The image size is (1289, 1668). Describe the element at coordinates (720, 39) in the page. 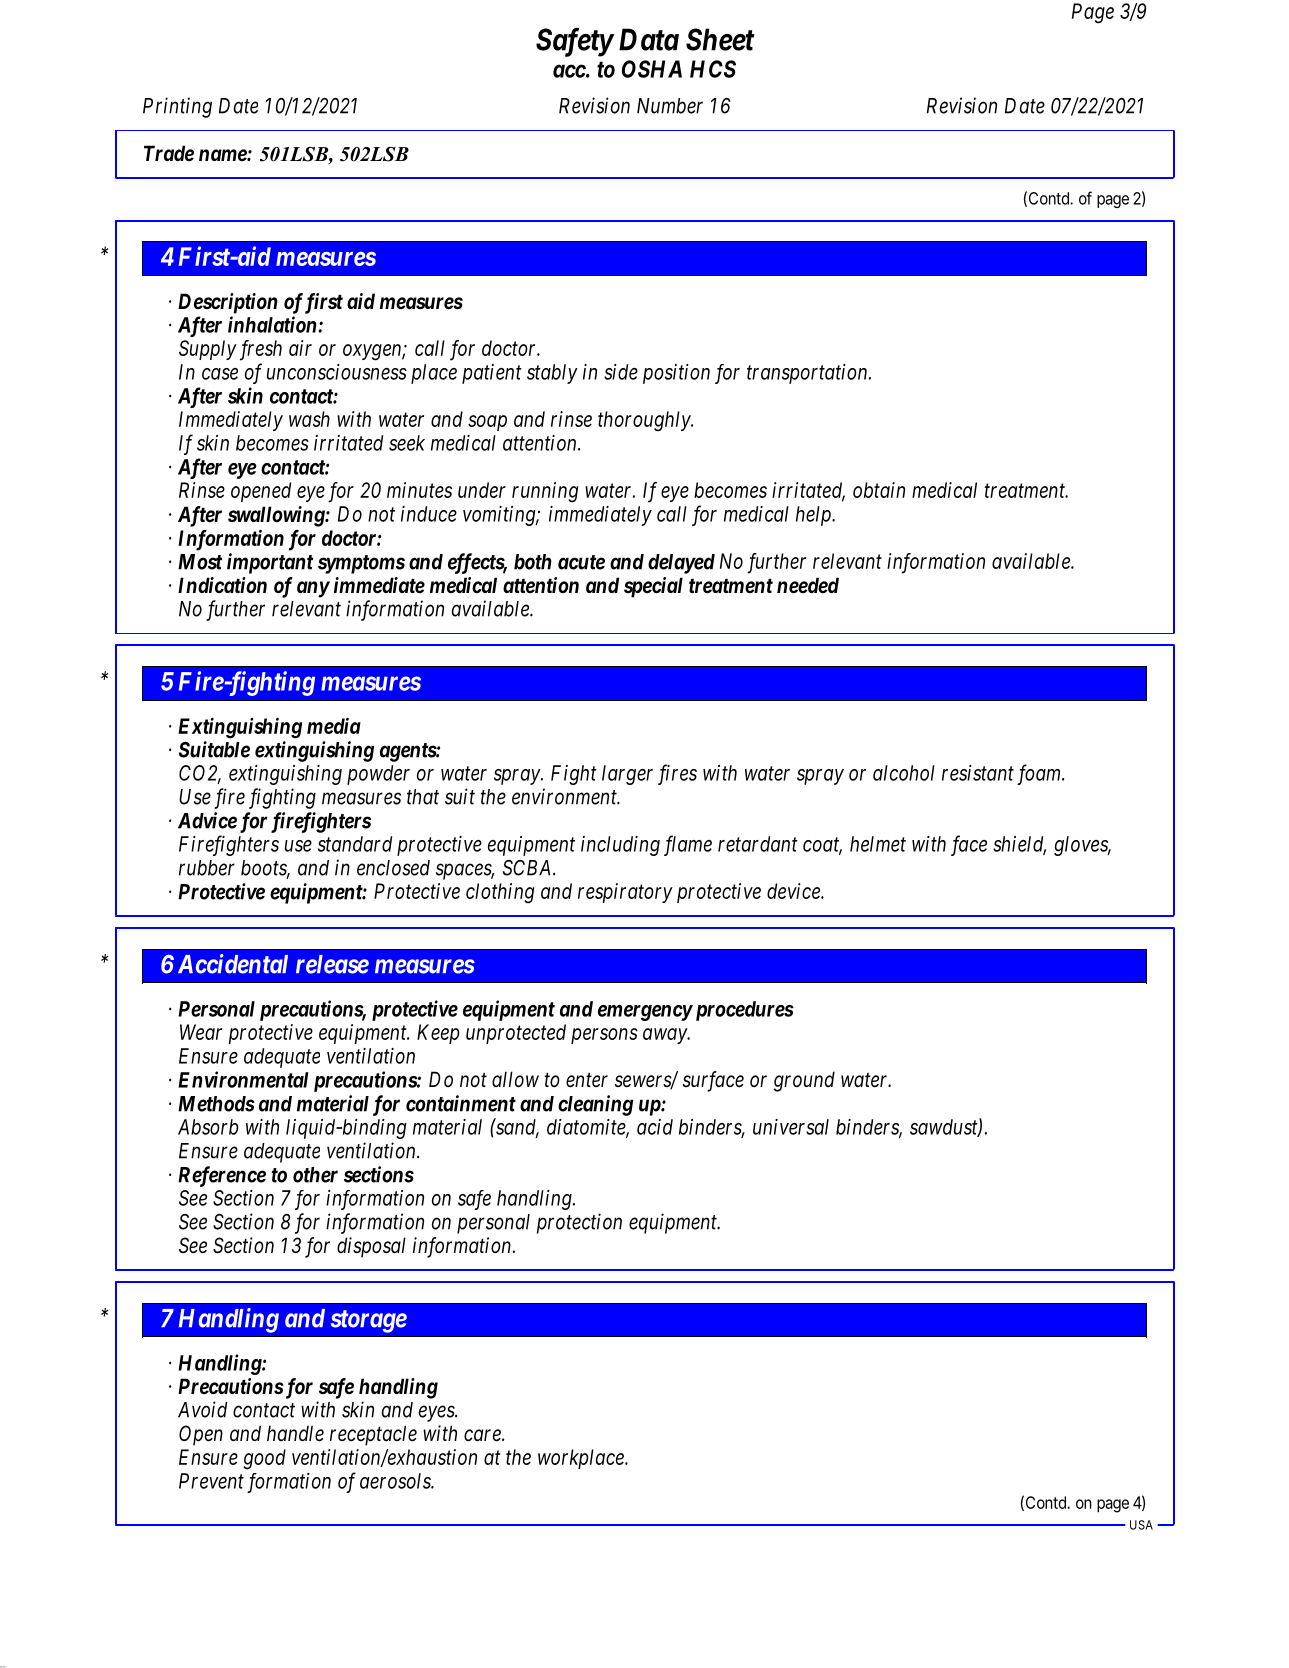

I see `Sheet` at that location.
